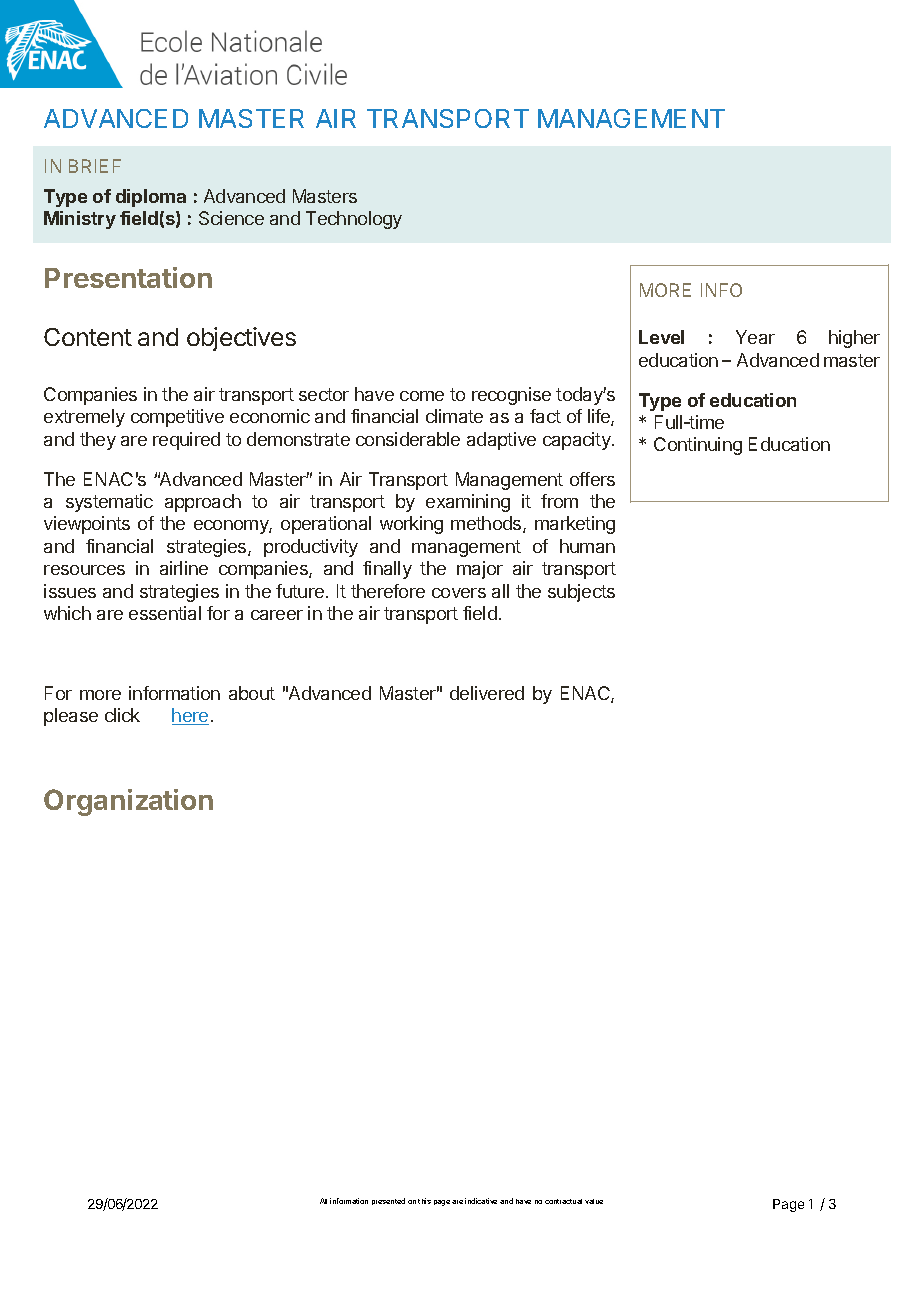 This image has height=1308, width=924. What do you see at coordinates (487, 693) in the image?
I see `delivered` at bounding box center [487, 693].
